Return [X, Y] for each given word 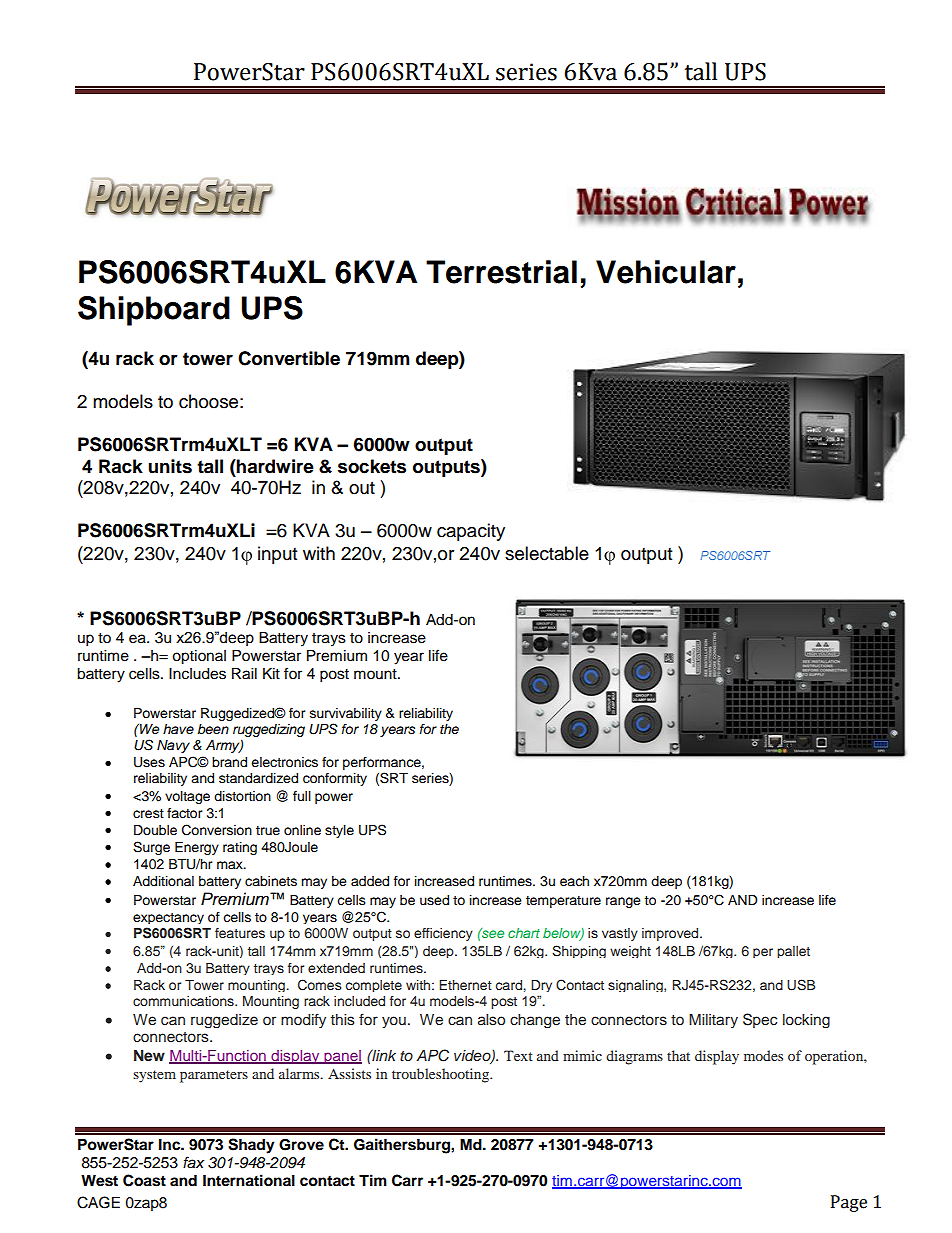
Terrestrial [501, 272]
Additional [163, 881]
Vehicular [666, 272]
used [434, 900]
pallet [793, 952]
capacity [471, 532]
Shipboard [154, 311]
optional [199, 657]
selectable [547, 553]
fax [193, 1162]
